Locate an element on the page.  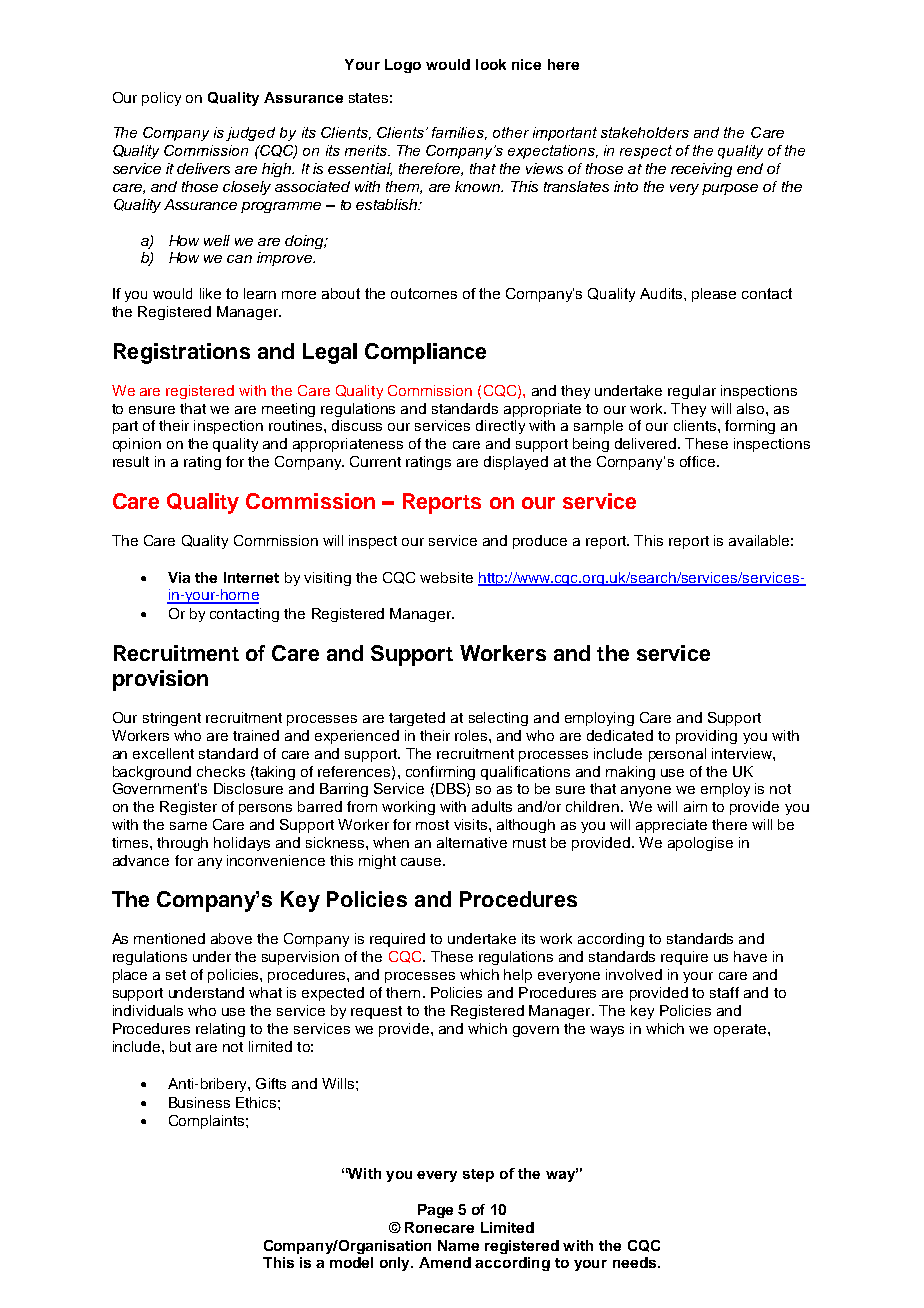
apologise is located at coordinates (700, 844).
